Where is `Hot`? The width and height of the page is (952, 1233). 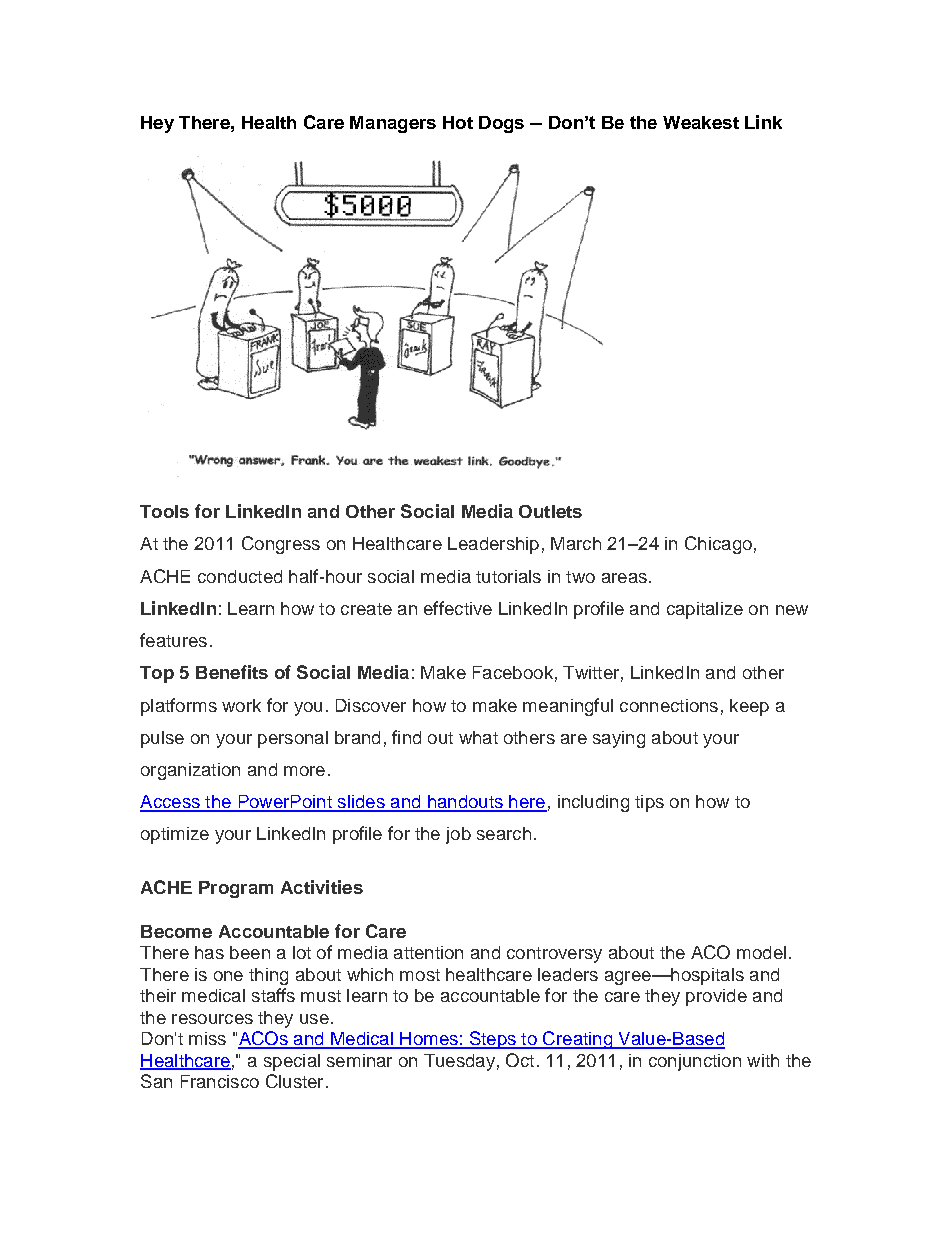 Hot is located at coordinates (458, 122).
